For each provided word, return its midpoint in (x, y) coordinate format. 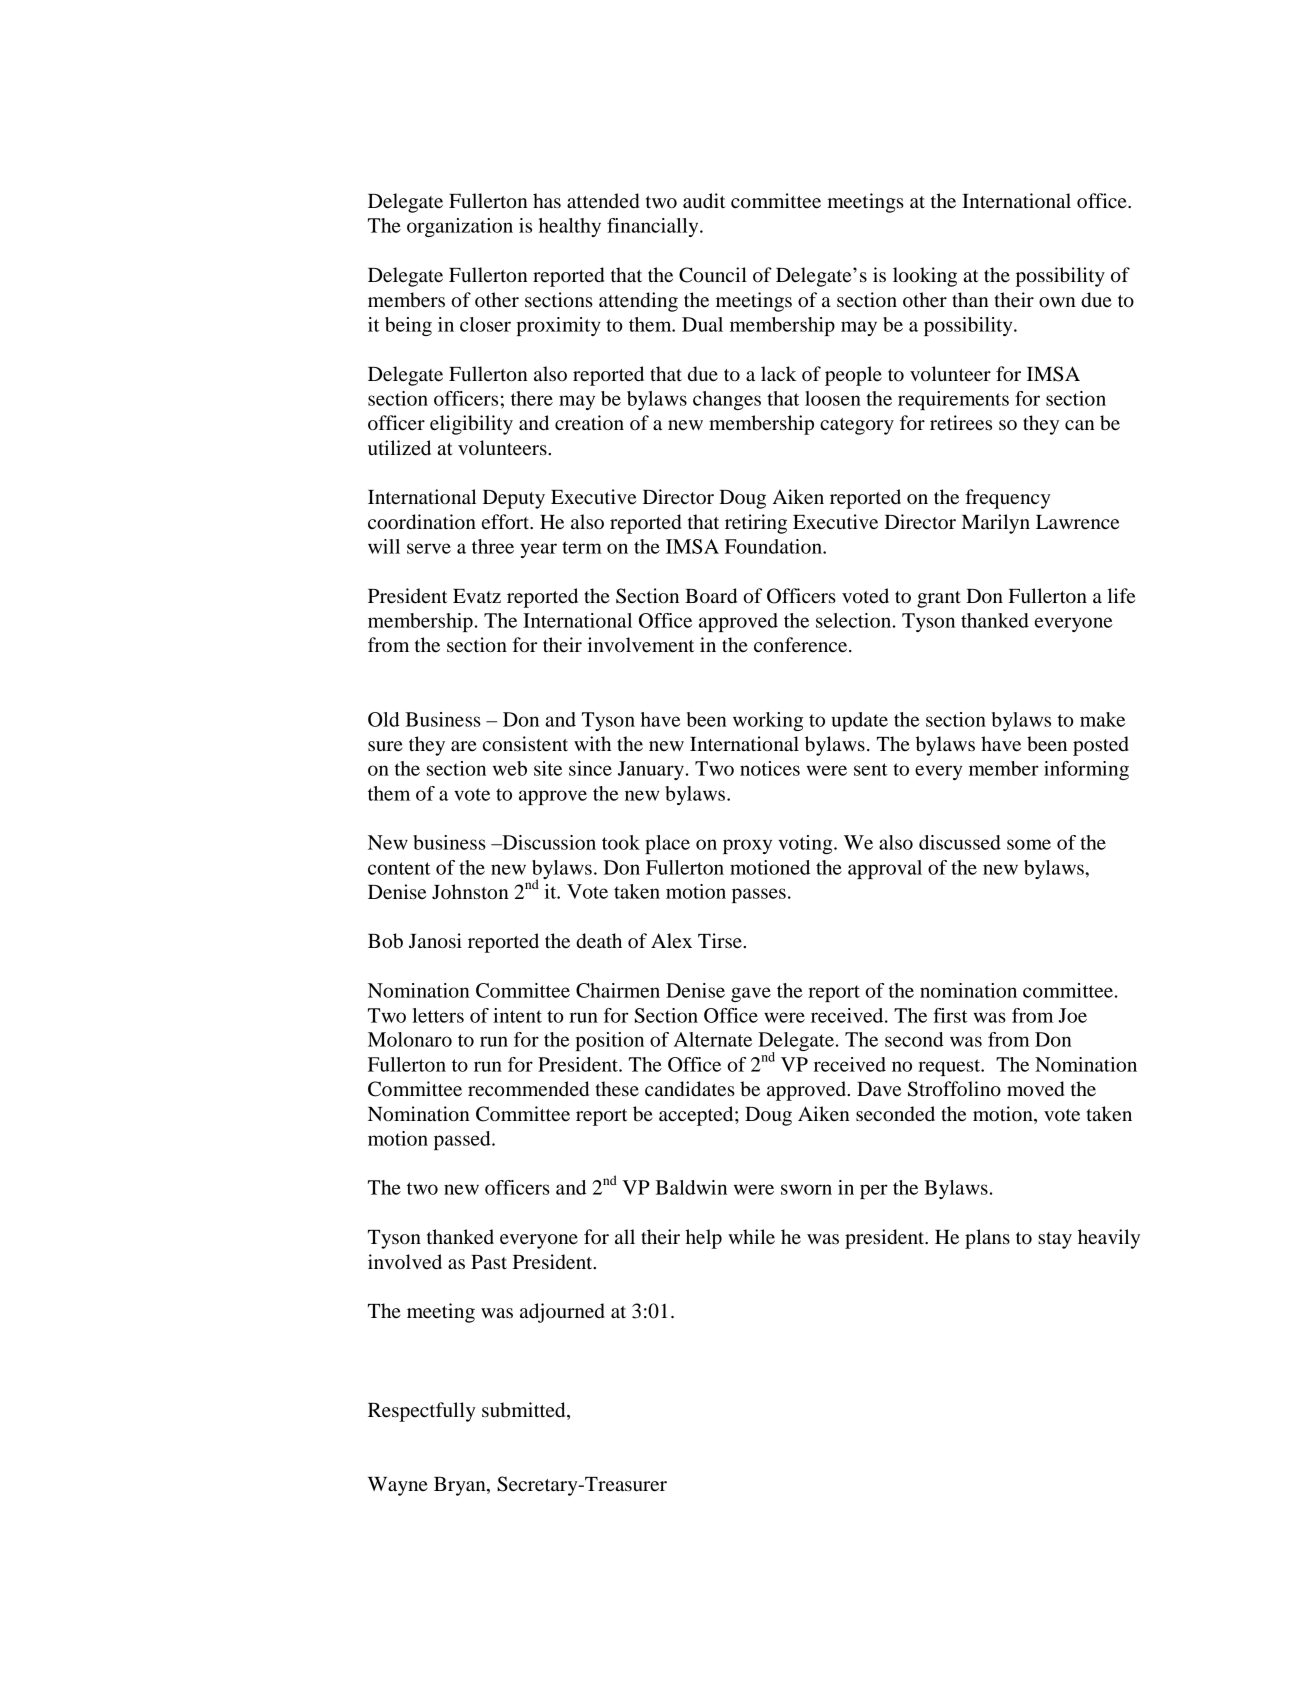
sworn (806, 1189)
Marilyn (996, 524)
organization (460, 227)
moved (1035, 1089)
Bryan (461, 1486)
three (493, 546)
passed (463, 1140)
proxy (747, 846)
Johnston (470, 892)
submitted (525, 1411)
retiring (756, 524)
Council (713, 275)
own (1057, 302)
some (1029, 844)
